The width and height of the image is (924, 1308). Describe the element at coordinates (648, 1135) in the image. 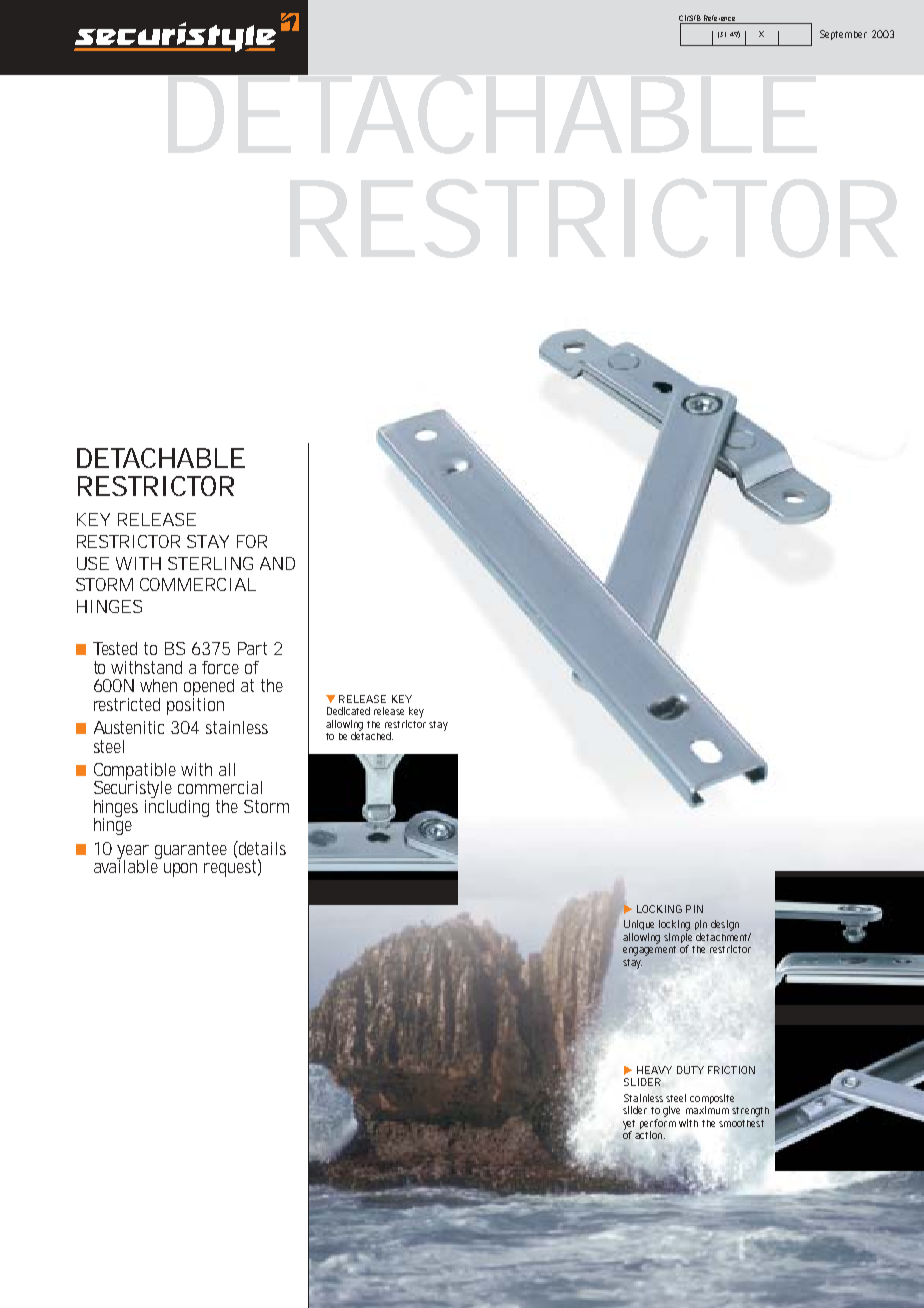

I see `action` at that location.
